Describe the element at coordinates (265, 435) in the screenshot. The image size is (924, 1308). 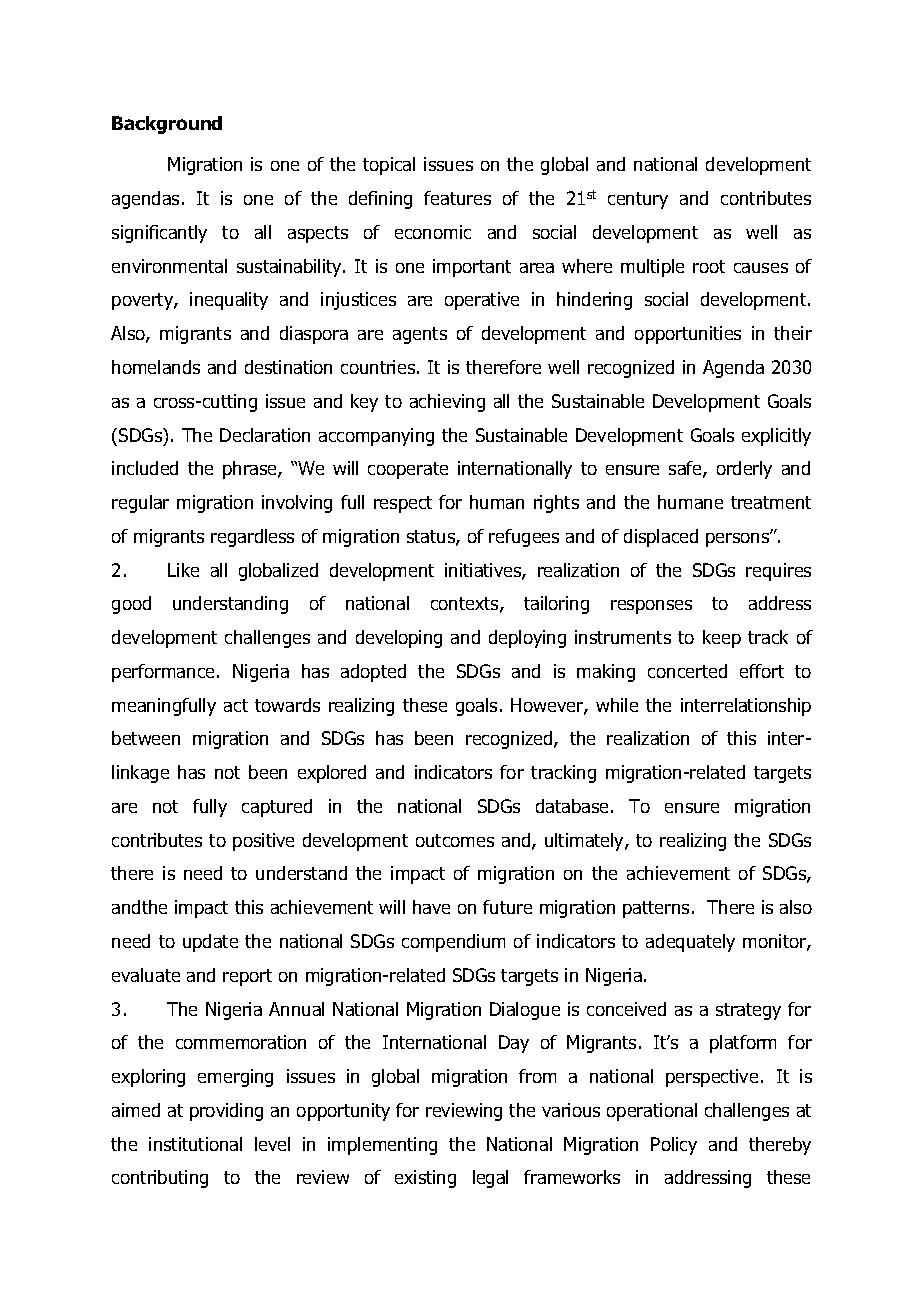
I see `Declaration` at that location.
